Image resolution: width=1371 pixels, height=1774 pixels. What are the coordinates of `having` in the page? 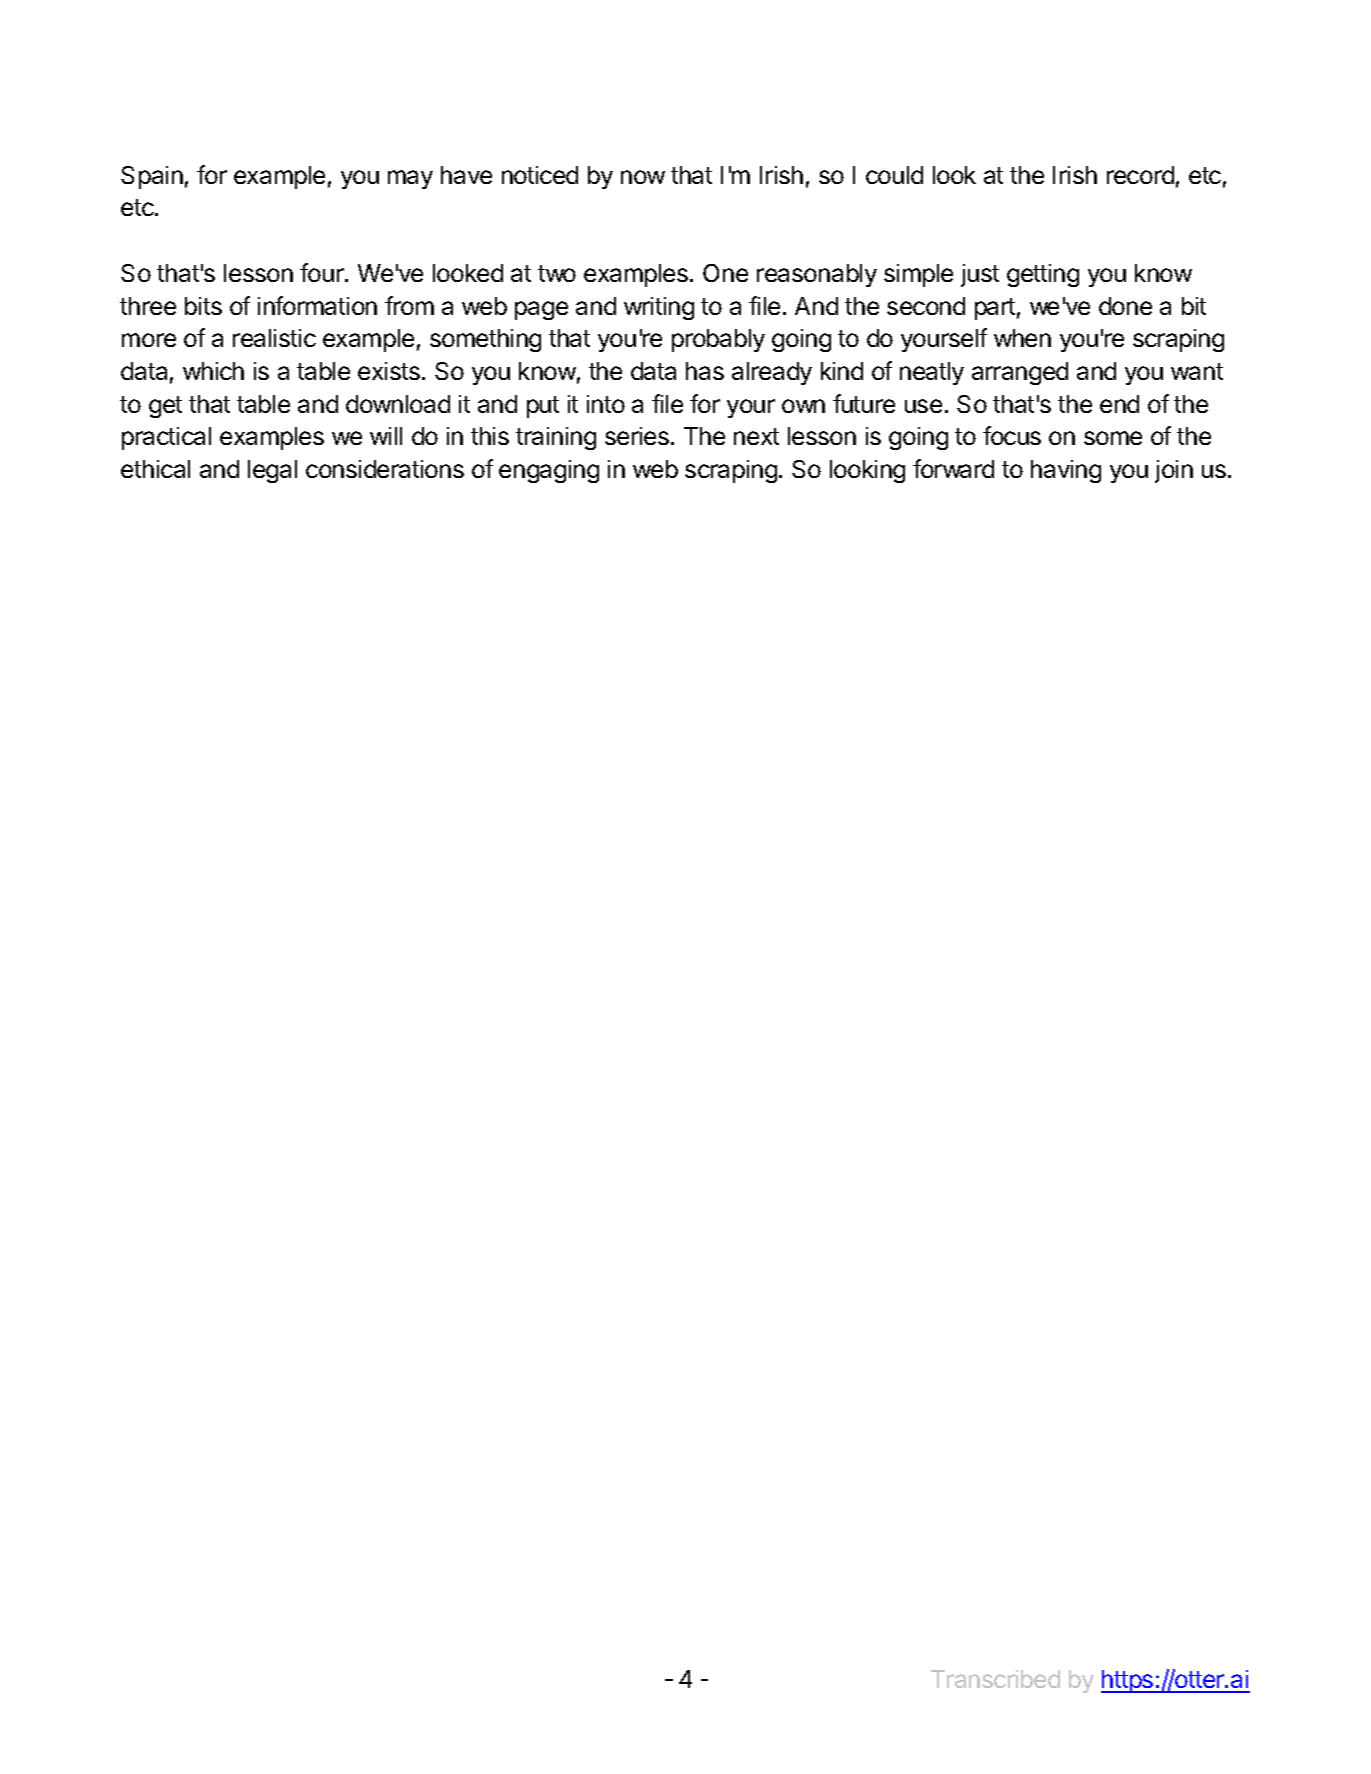 It's located at (1066, 471).
